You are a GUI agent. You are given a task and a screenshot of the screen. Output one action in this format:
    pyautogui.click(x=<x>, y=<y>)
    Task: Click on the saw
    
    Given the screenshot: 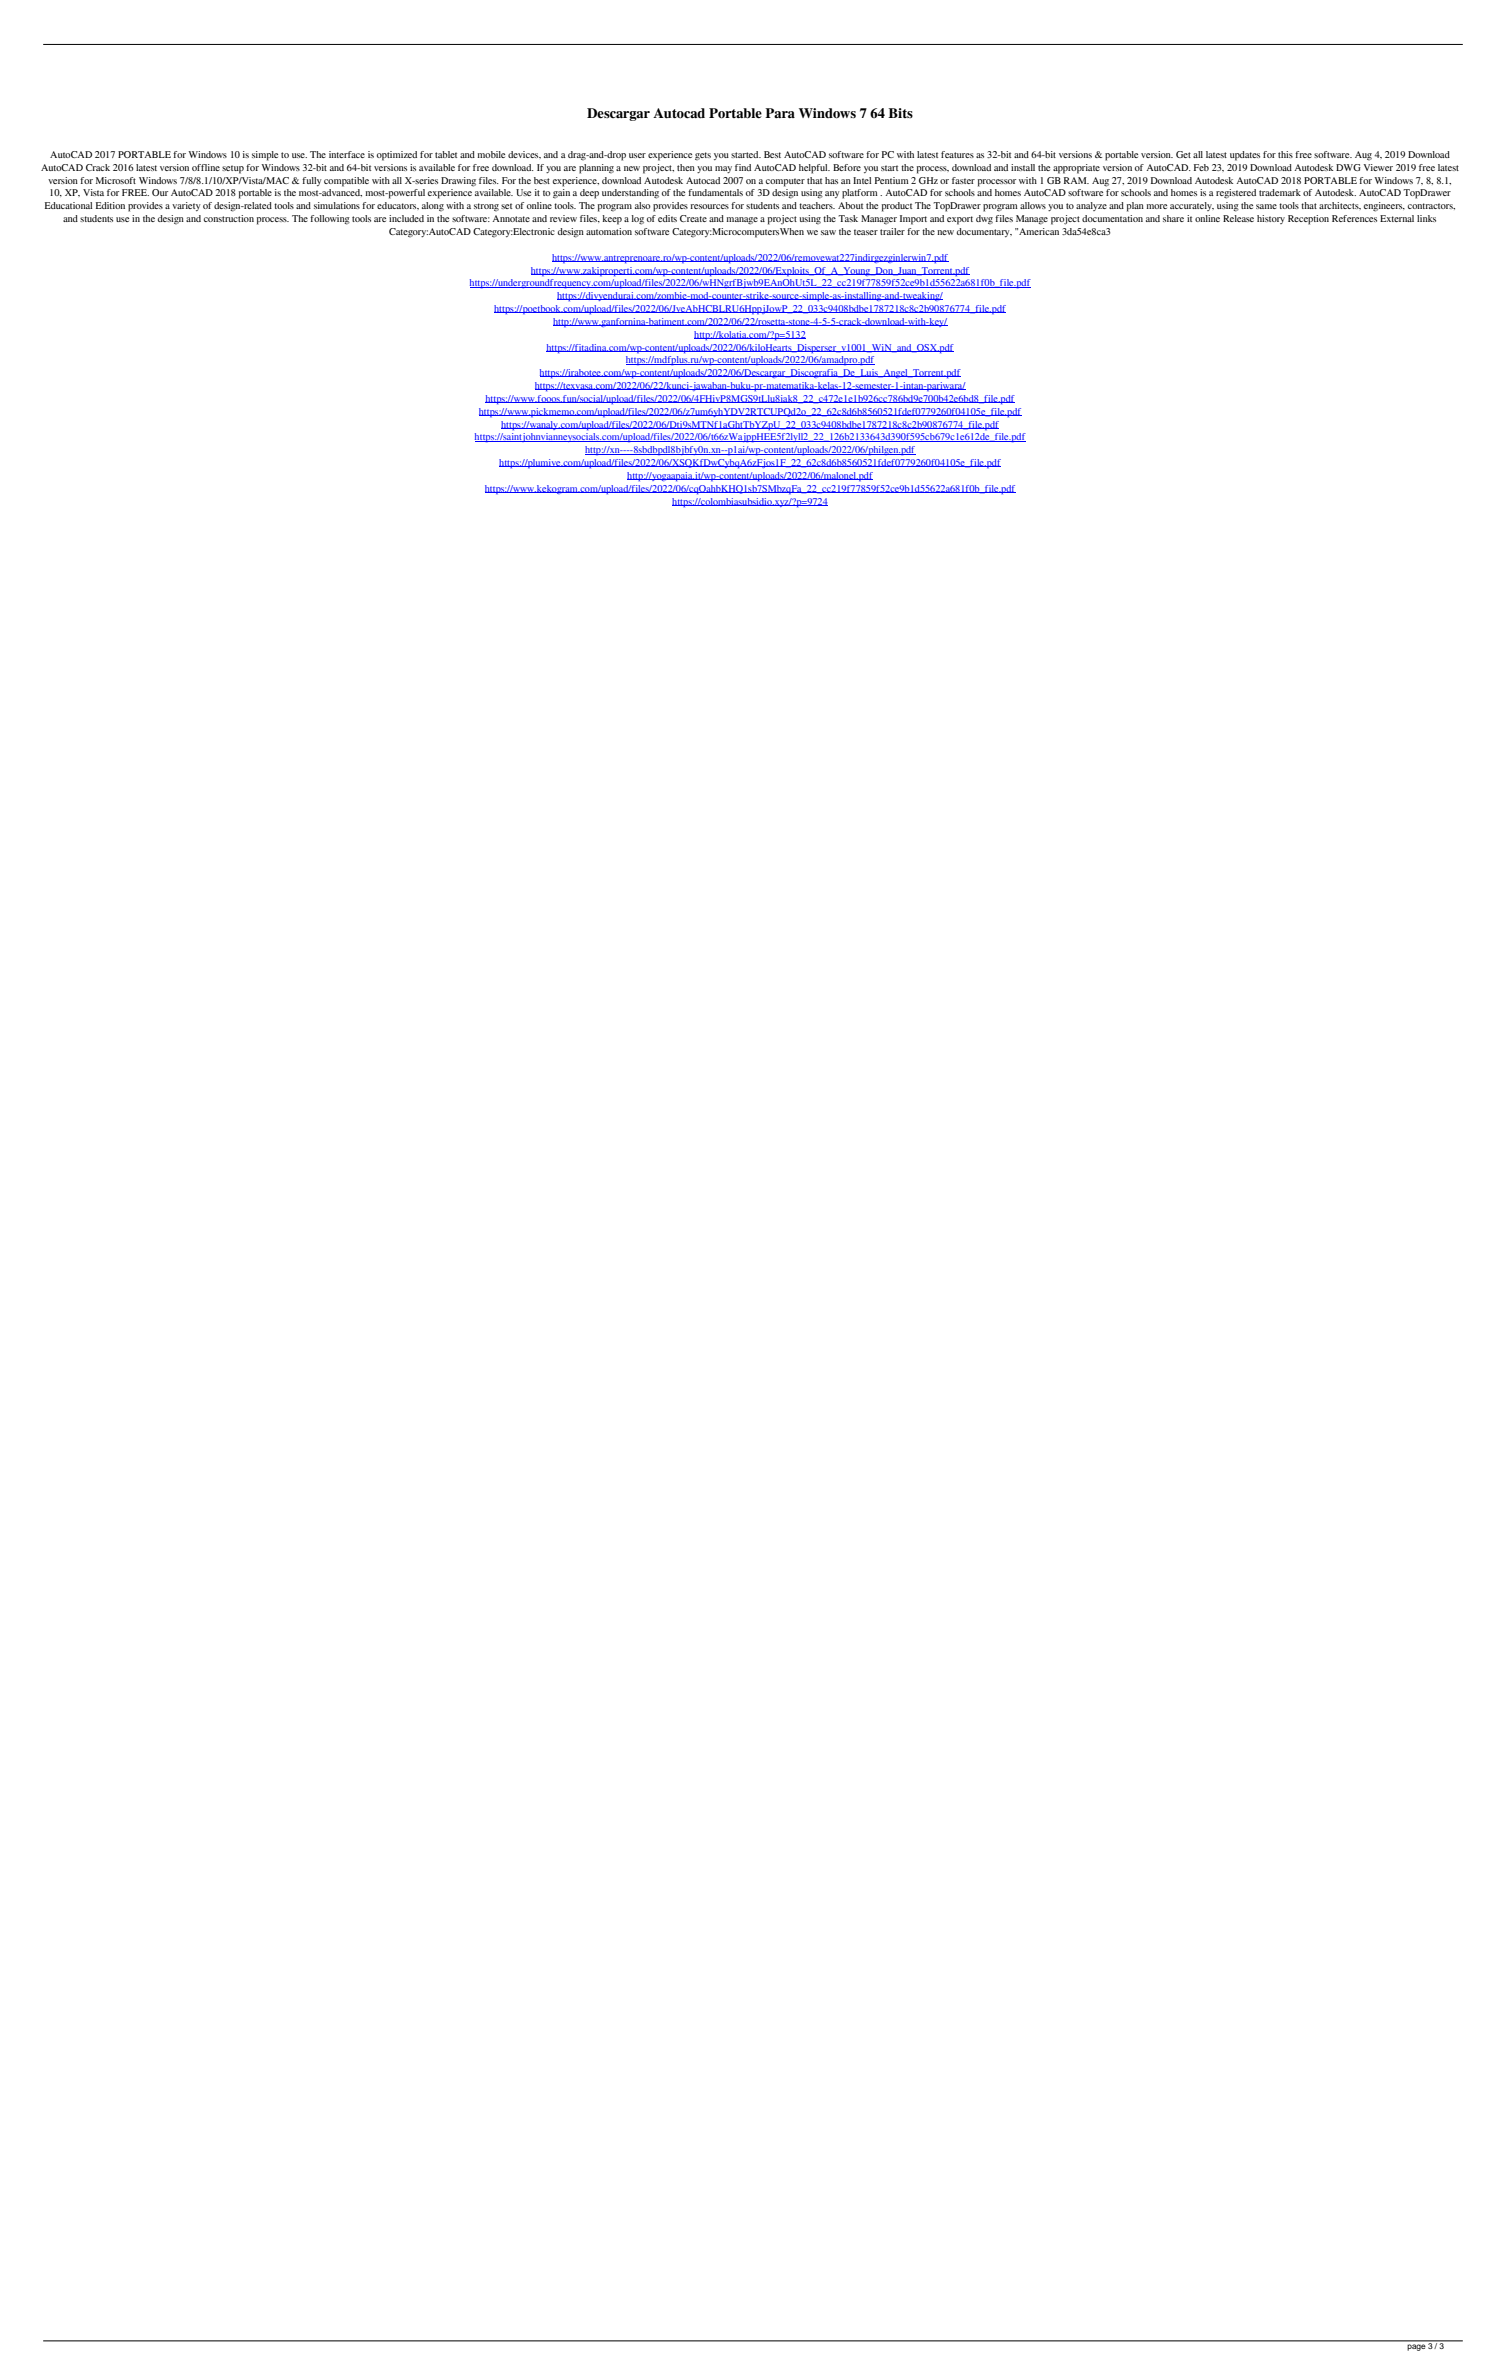 What is the action you would take?
    pyautogui.click(x=828, y=232)
